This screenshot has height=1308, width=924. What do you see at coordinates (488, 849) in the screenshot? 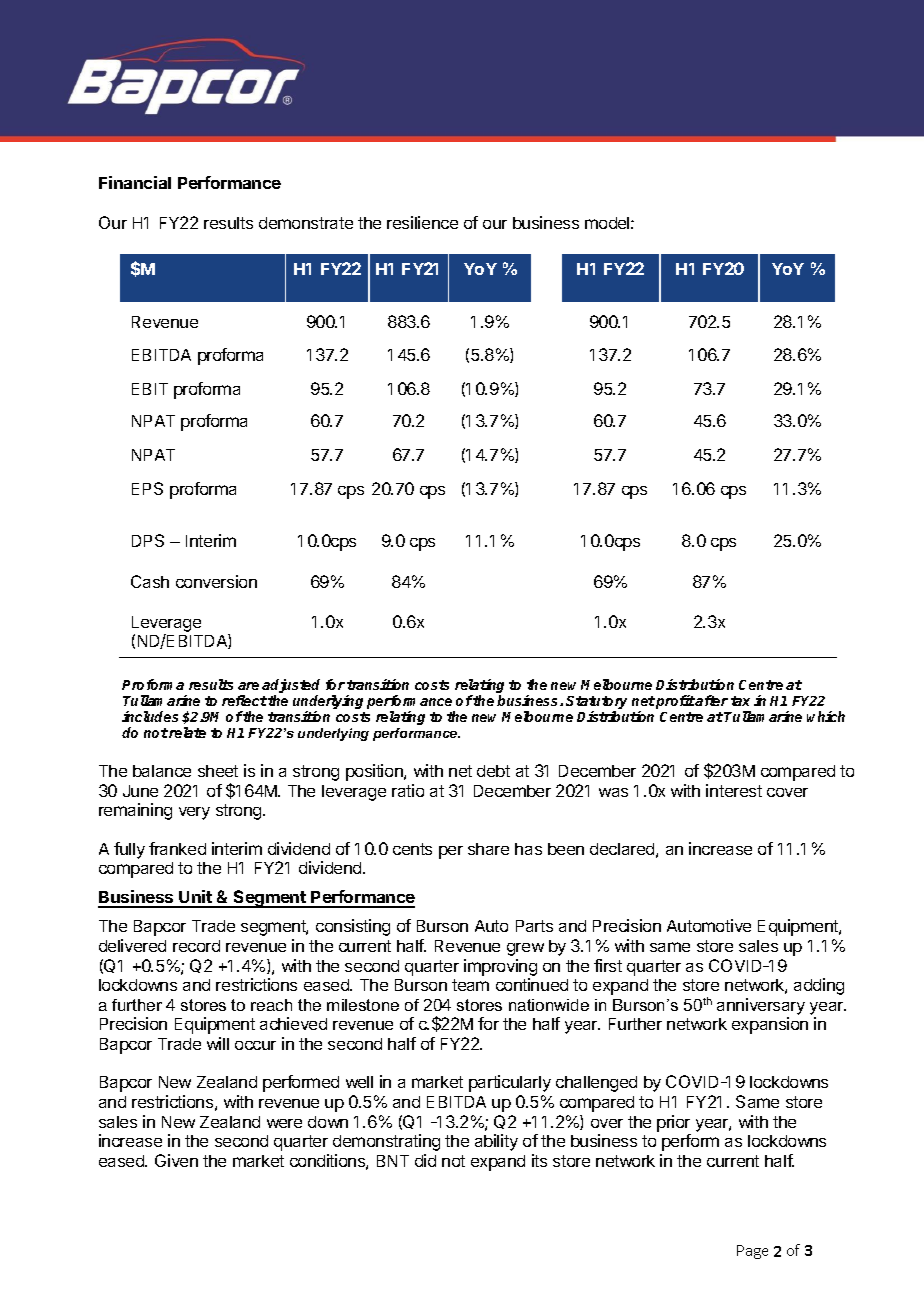
I see `share` at bounding box center [488, 849].
